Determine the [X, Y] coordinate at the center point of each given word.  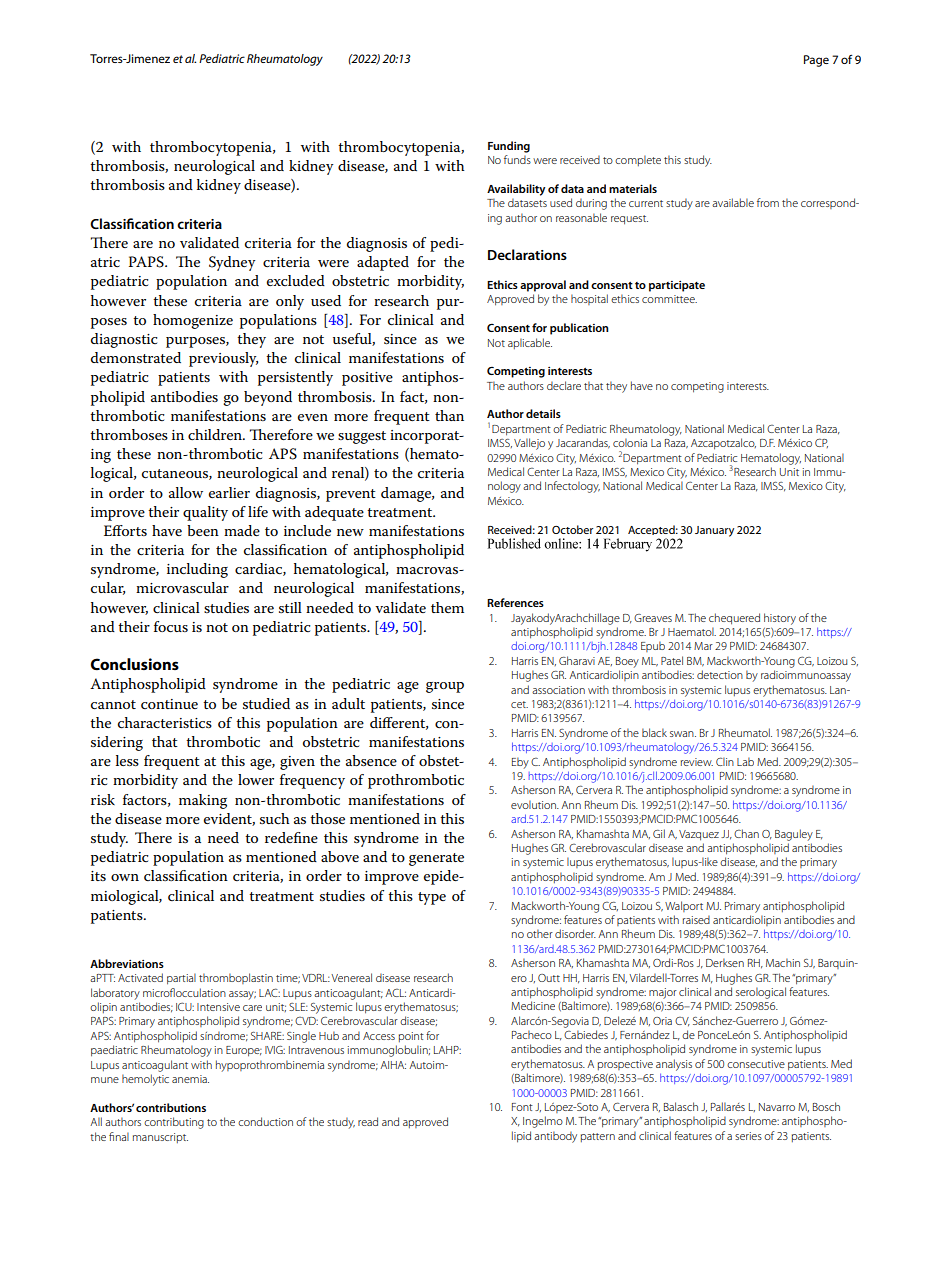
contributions [171, 1107]
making [203, 801]
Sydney [232, 263]
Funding [509, 147]
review [697, 762]
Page [816, 61]
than [449, 415]
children [216, 434]
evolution [534, 804]
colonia [630, 442]
